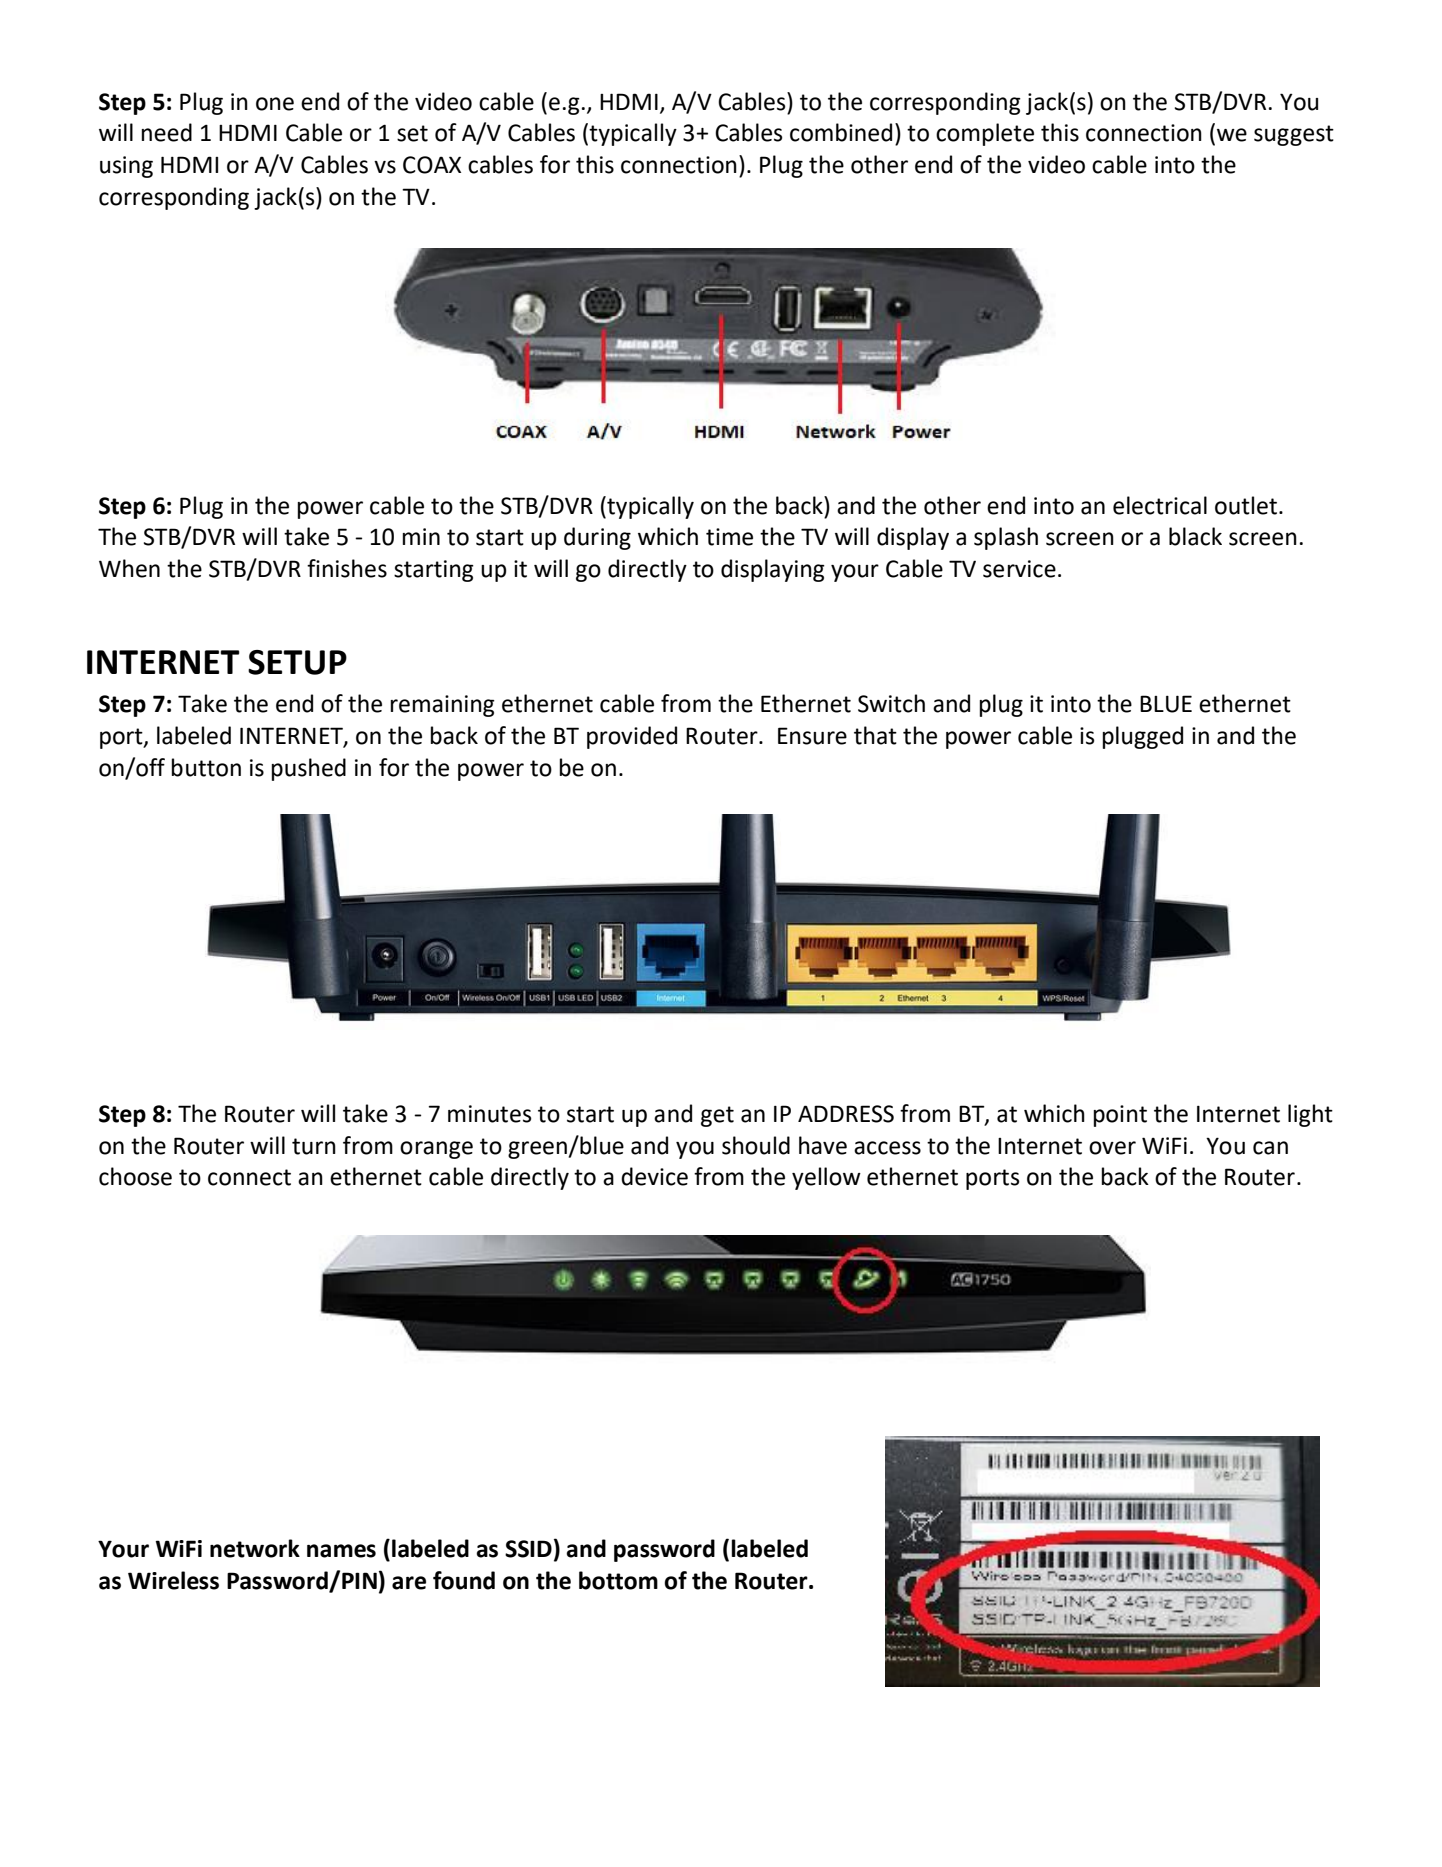  I want to click on time, so click(729, 537).
